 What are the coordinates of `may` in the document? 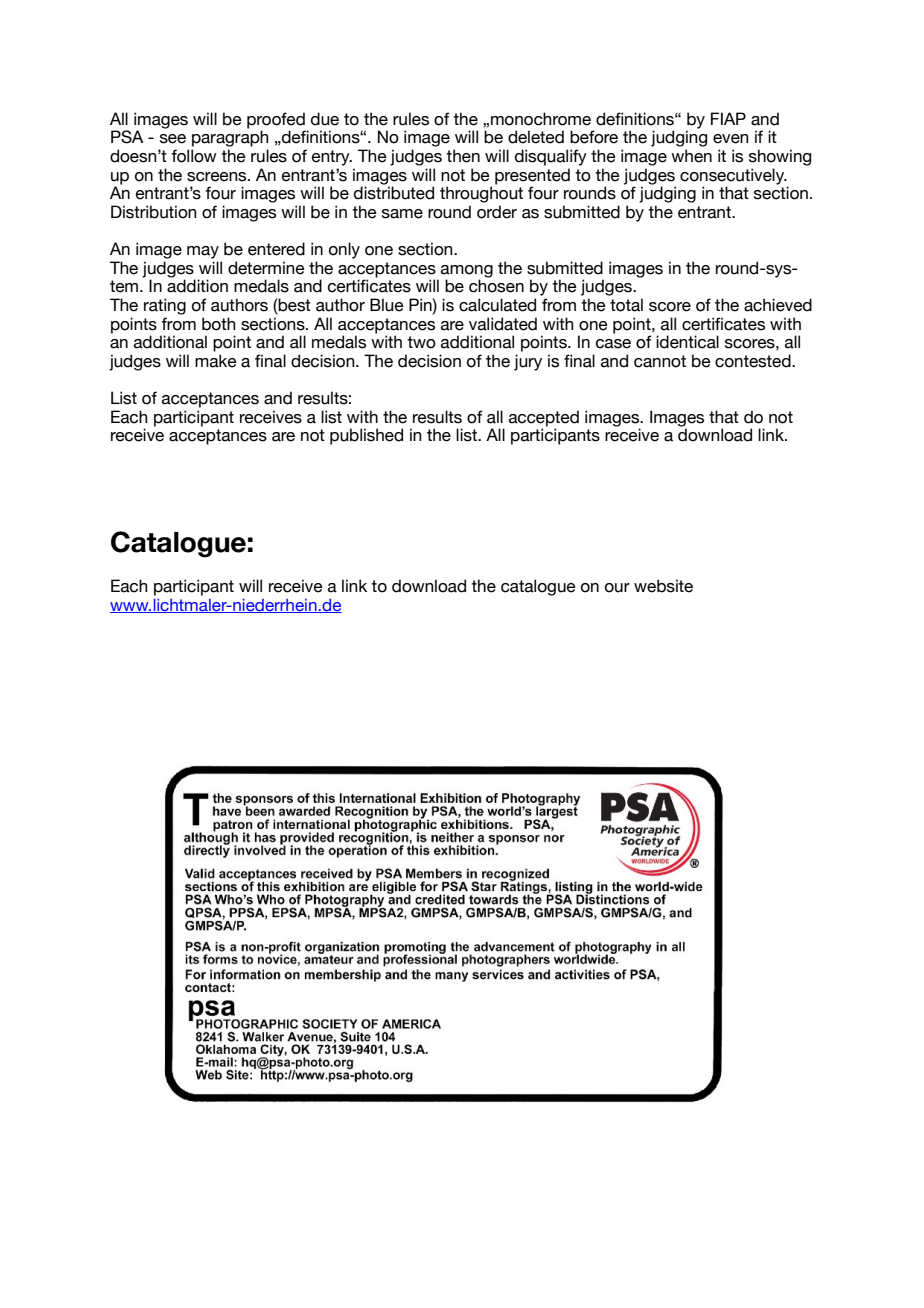 It's located at (203, 252).
